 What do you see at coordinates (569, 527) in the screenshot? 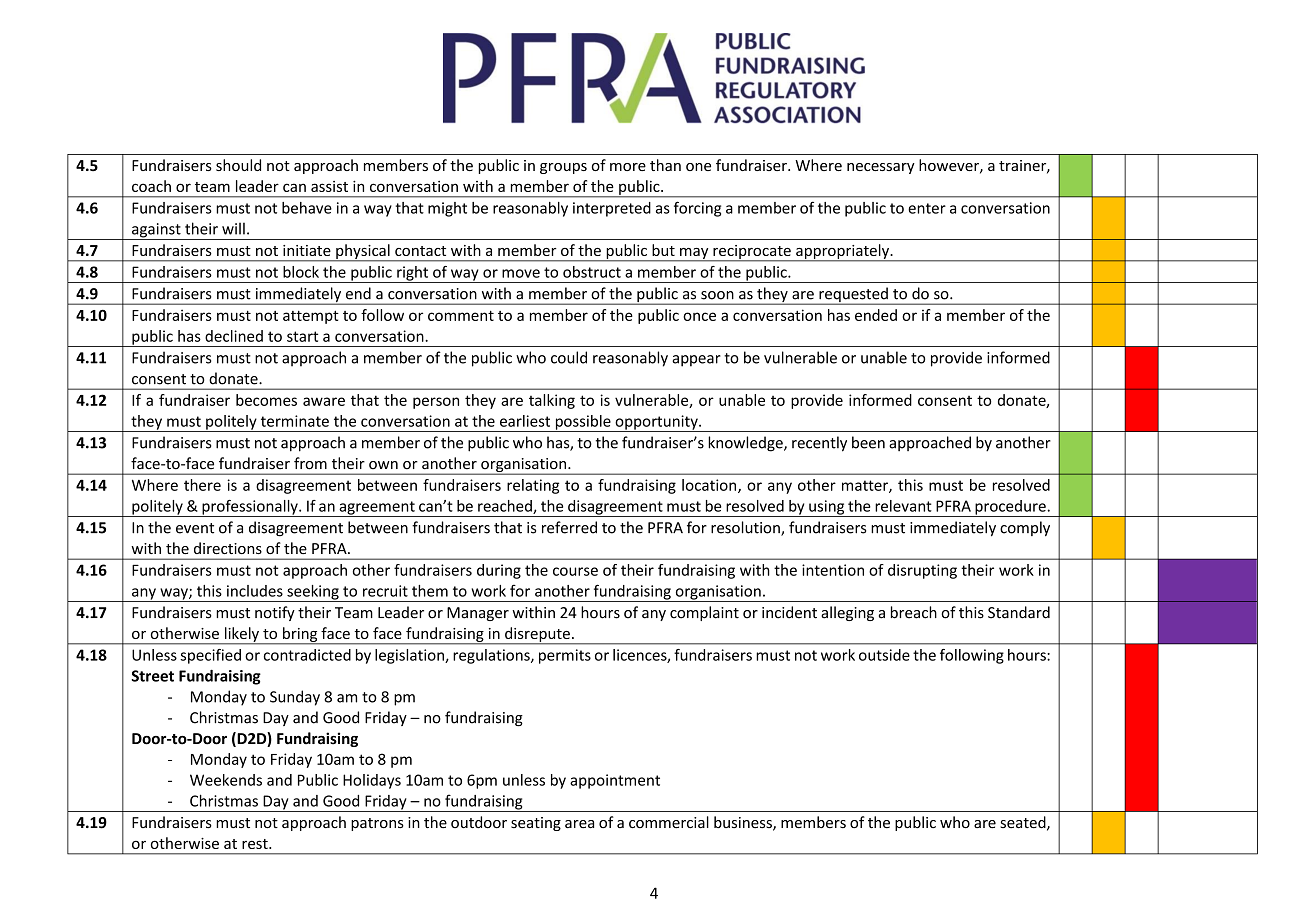
I see `referred` at bounding box center [569, 527].
